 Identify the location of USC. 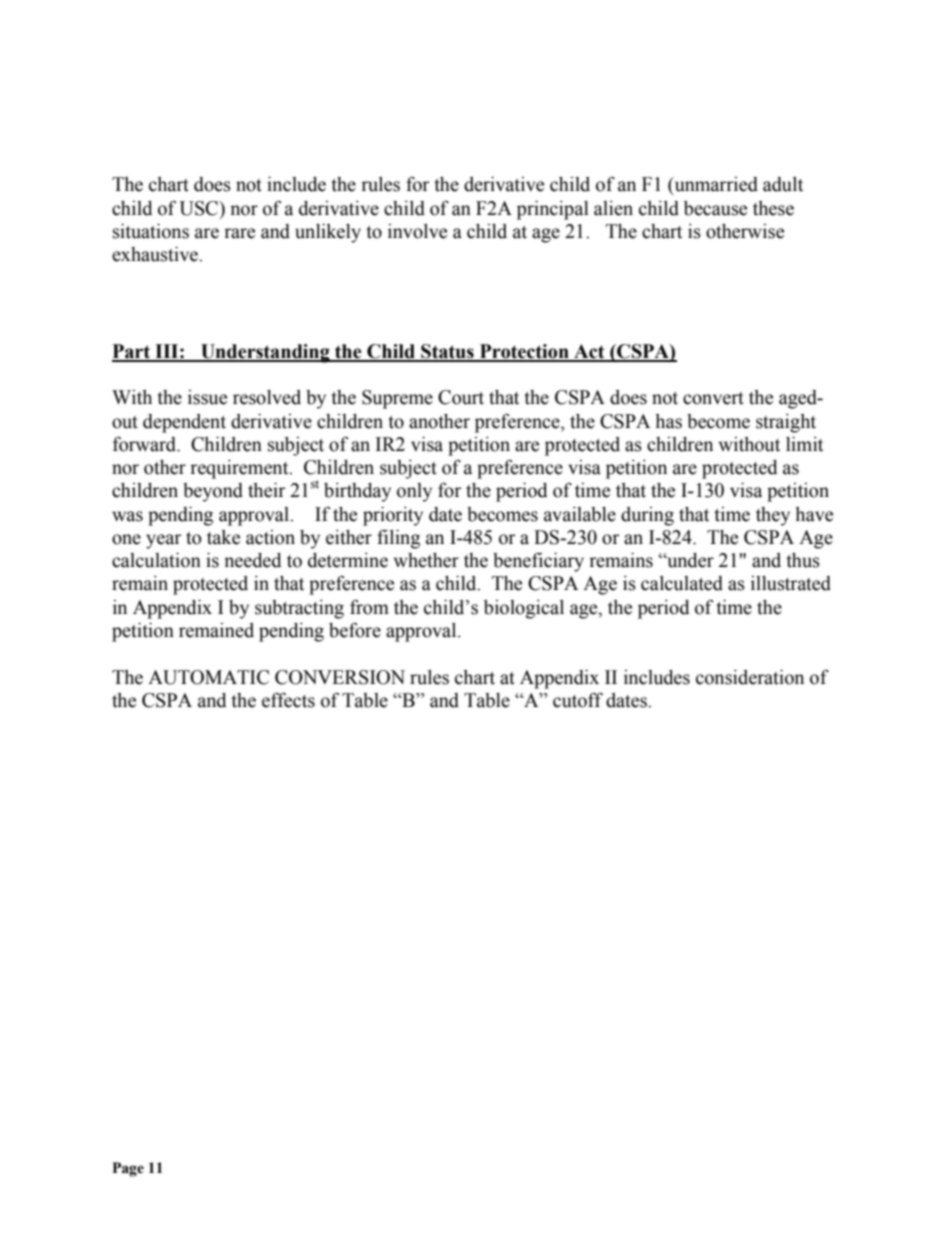
(199, 208).
